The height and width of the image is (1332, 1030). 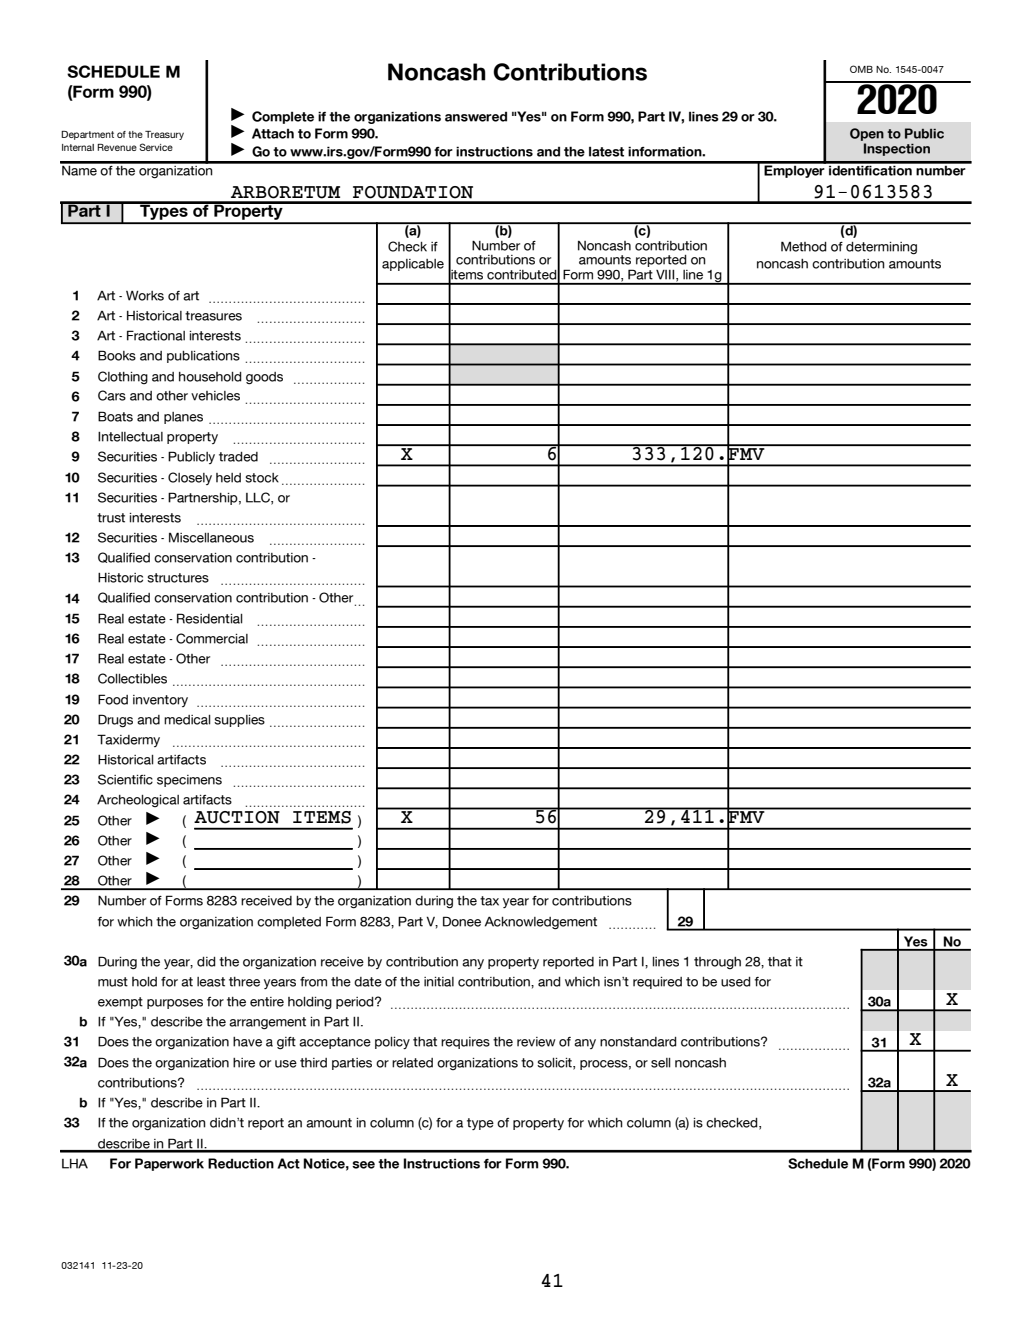 What do you see at coordinates (736, 982) in the image?
I see `used` at bounding box center [736, 982].
